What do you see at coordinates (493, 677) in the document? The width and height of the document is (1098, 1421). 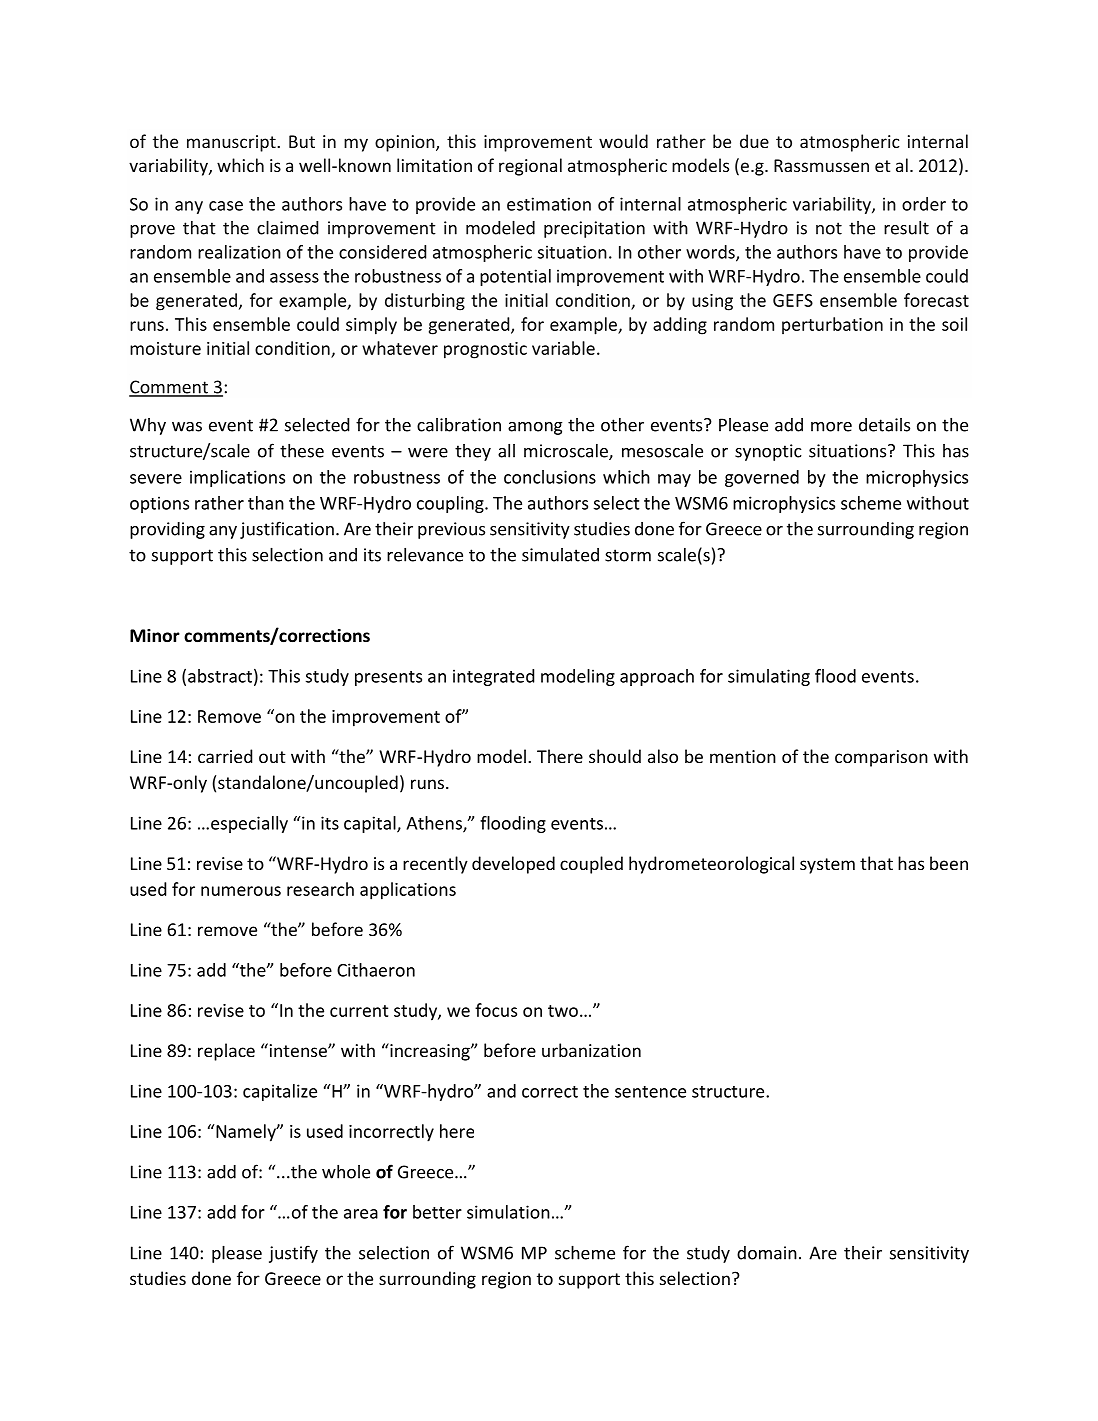 I see `integrated` at bounding box center [493, 677].
